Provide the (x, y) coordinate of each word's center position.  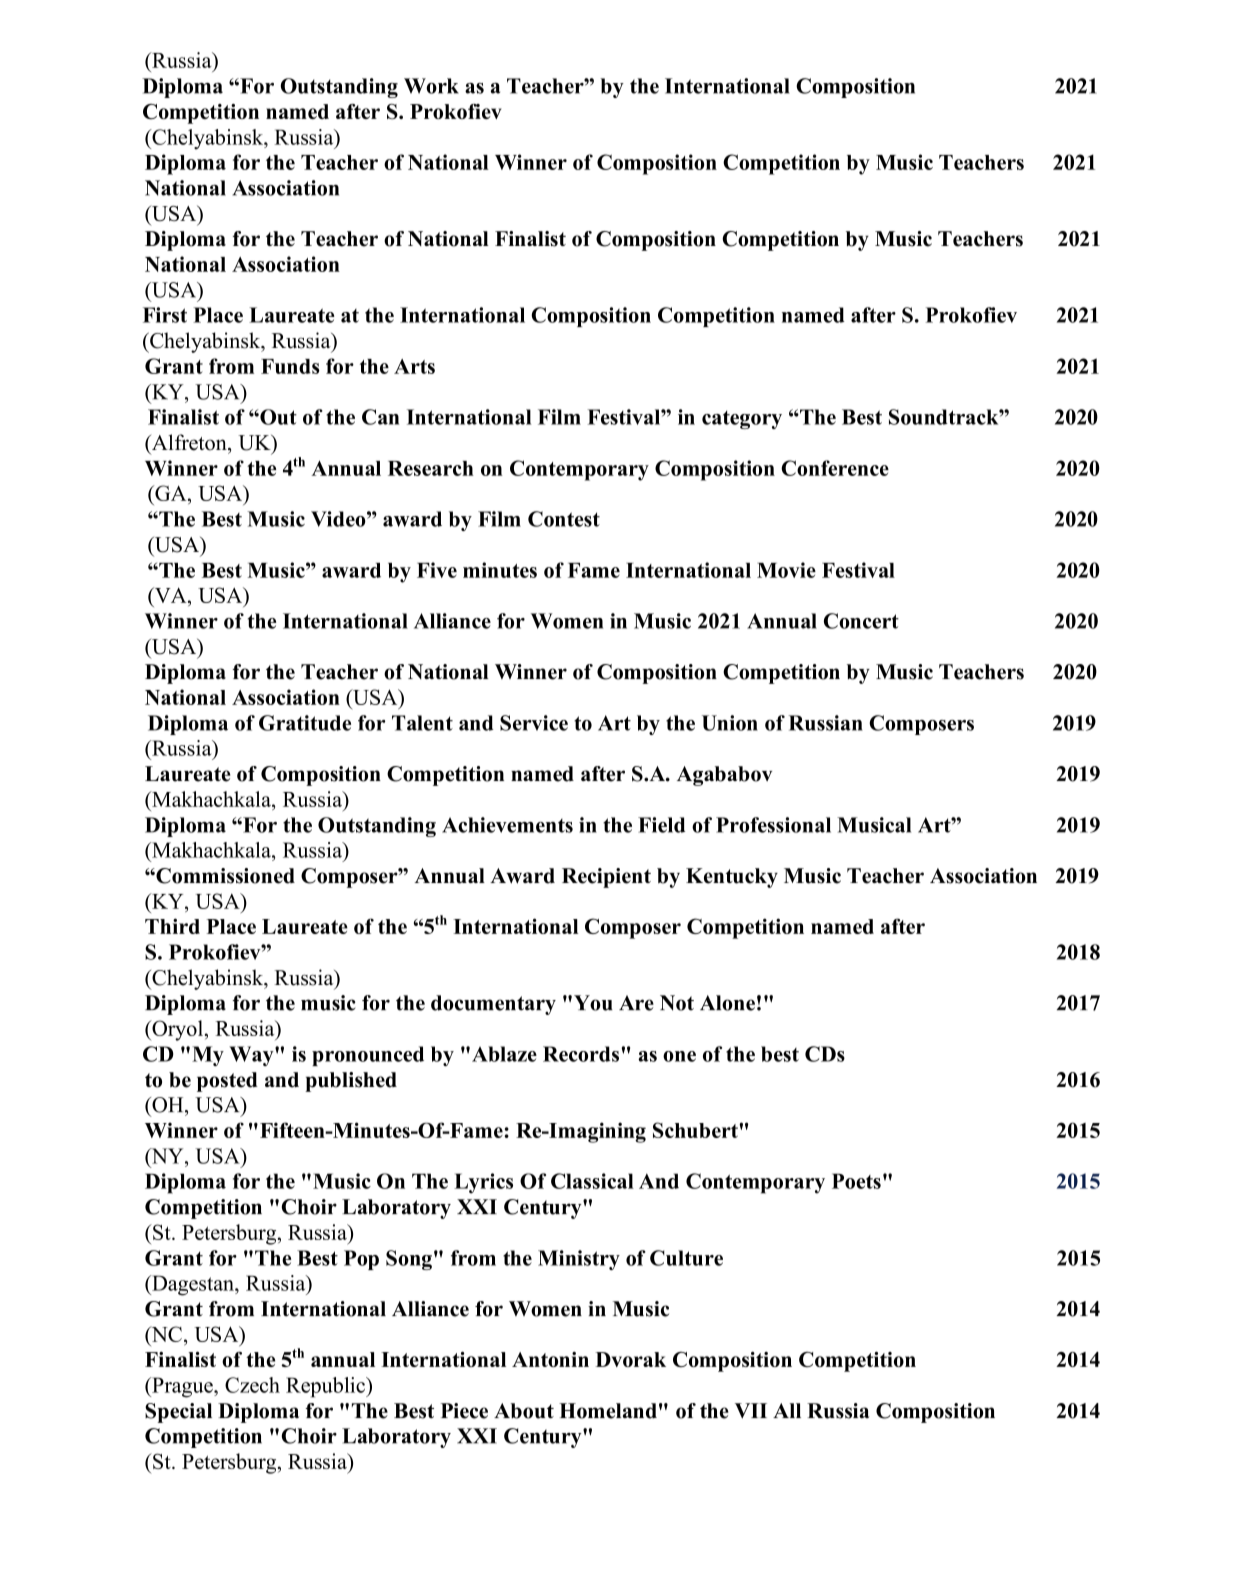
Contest (564, 519)
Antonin (550, 1359)
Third (172, 926)
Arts (414, 366)
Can (380, 417)
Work (431, 86)
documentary (493, 1005)
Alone (727, 1003)
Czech (252, 1385)
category (742, 420)
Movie (786, 570)
